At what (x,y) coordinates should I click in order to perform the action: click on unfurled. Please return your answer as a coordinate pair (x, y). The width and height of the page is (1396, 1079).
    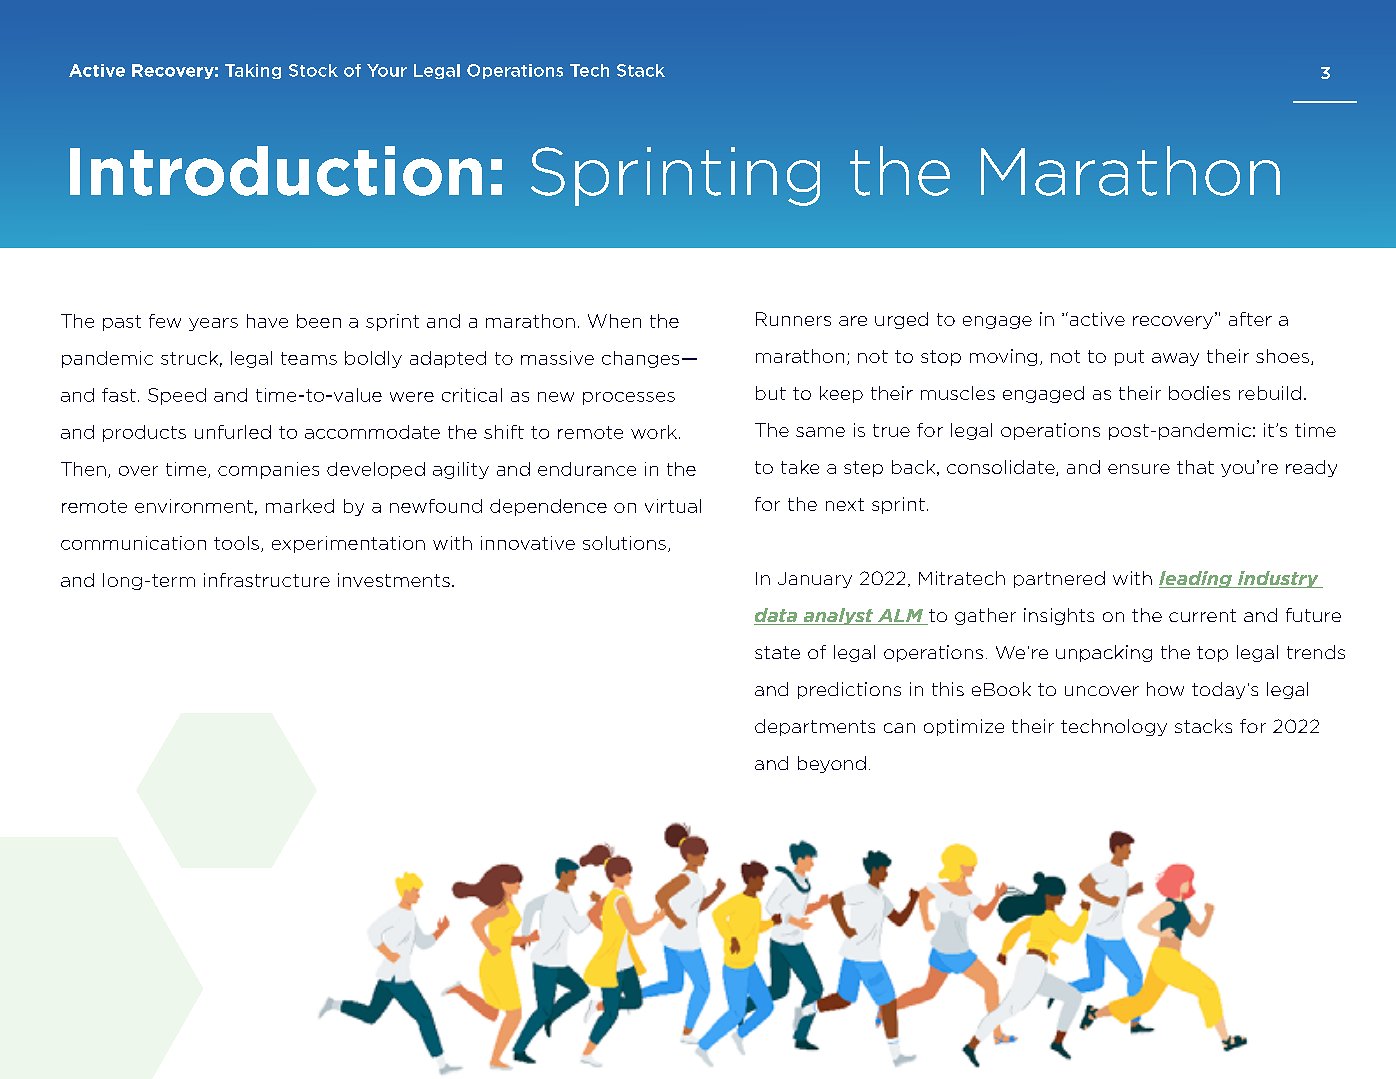
    Looking at the image, I should click on (233, 432).
